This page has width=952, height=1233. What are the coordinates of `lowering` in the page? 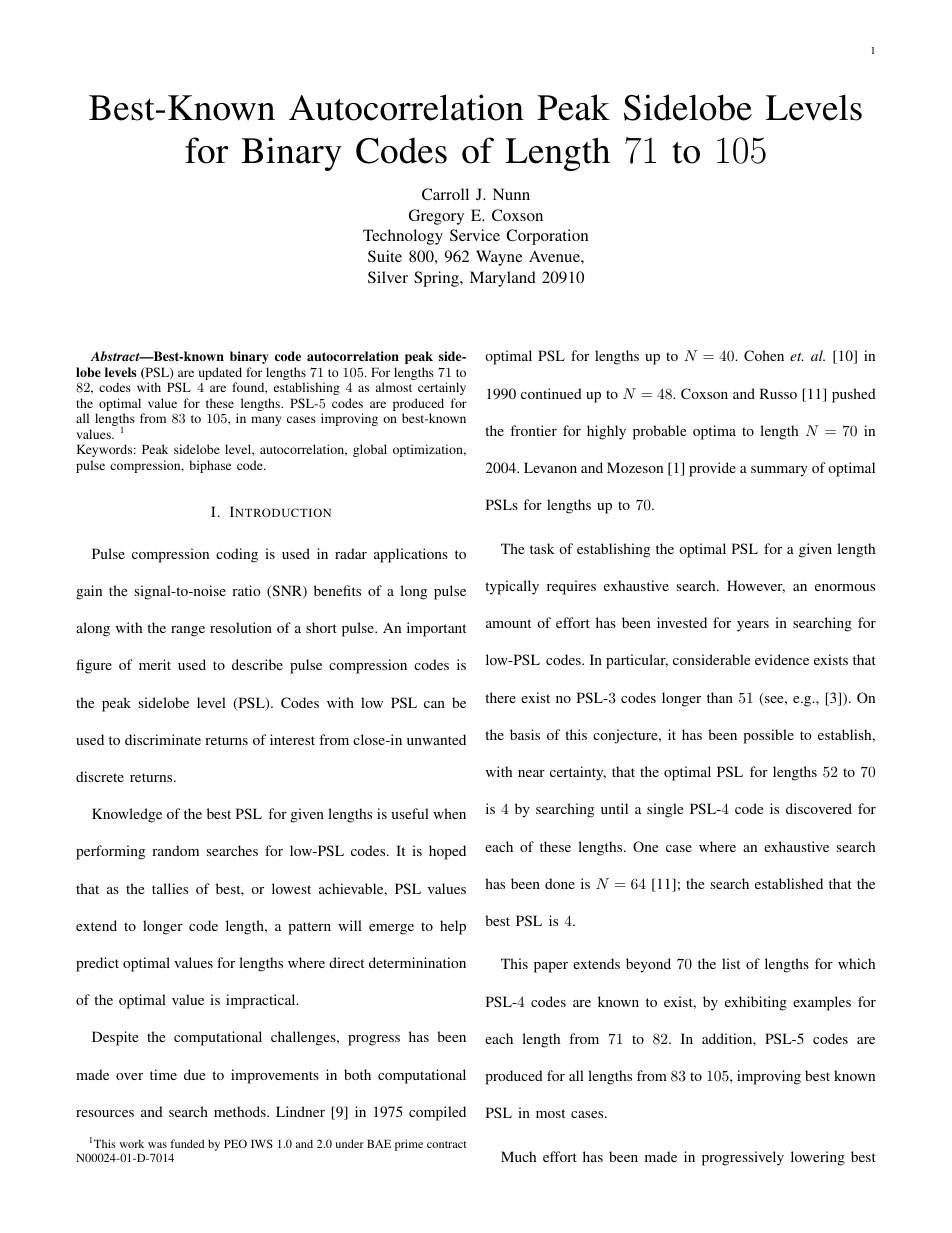 It's located at (818, 1158).
